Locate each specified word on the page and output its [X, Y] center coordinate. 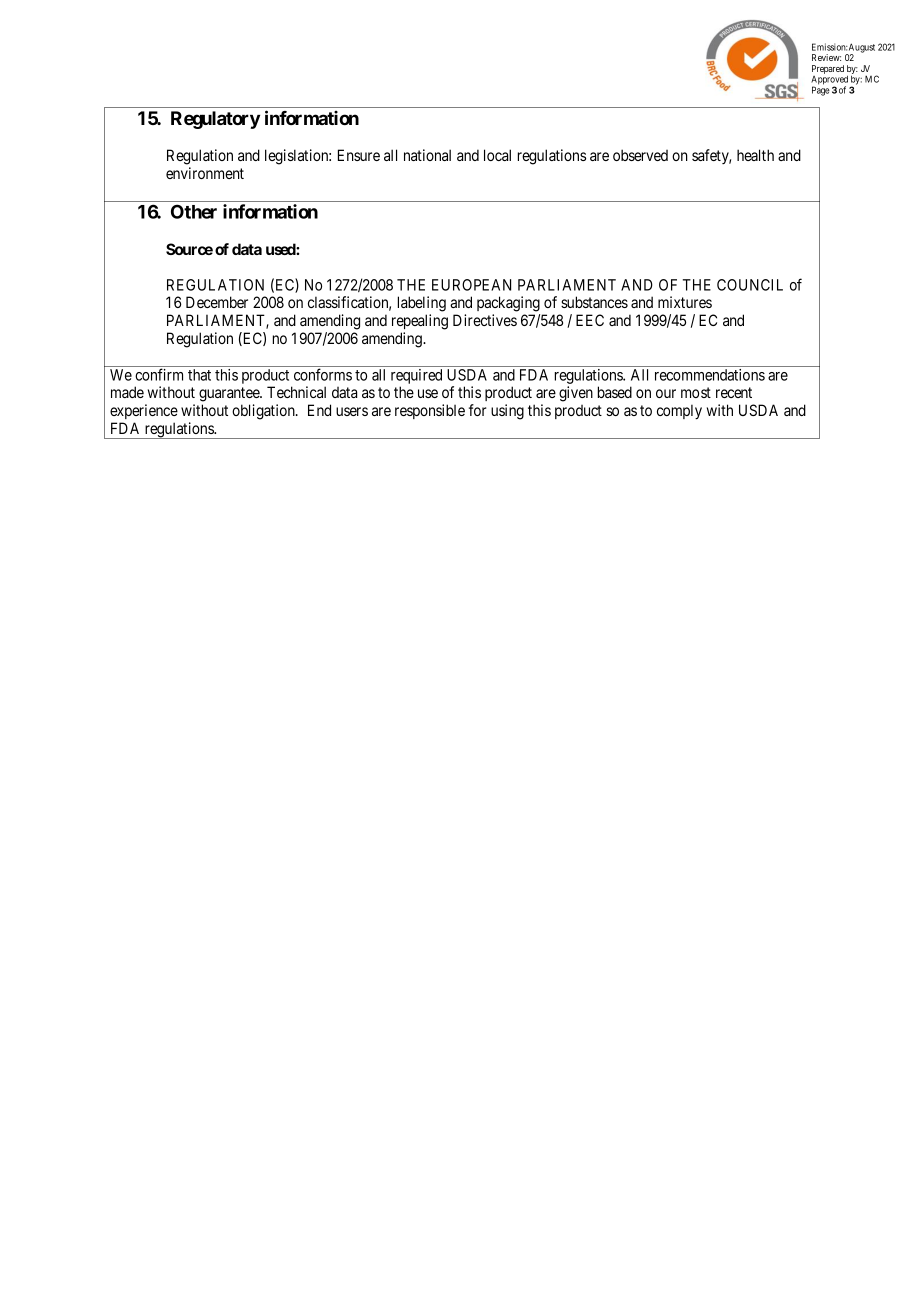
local [497, 155]
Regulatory [215, 120]
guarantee [230, 394]
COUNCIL [750, 285]
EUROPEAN [471, 285]
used [281, 249]
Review [826, 57]
